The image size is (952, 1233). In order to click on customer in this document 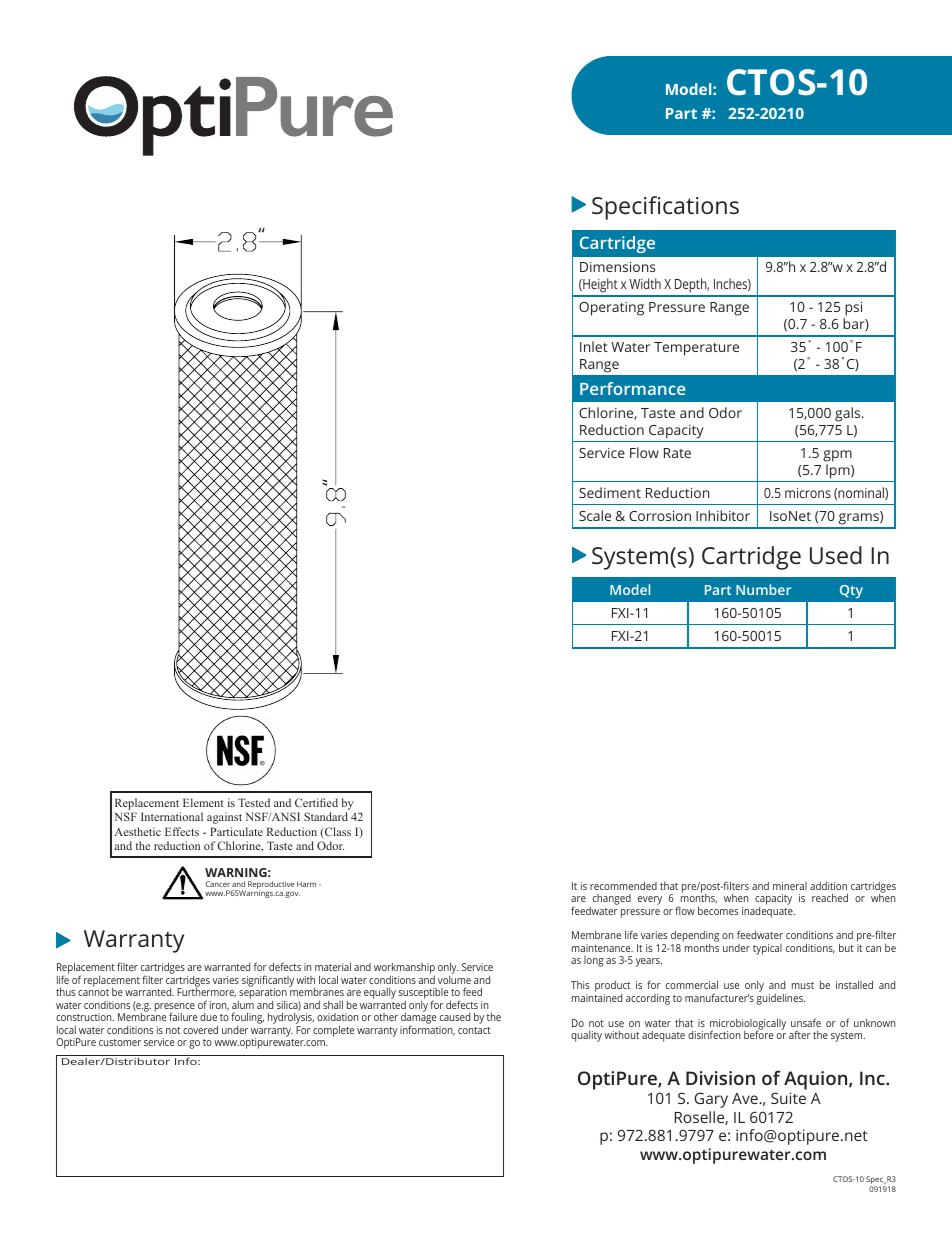, I will do `click(120, 1042)`.
